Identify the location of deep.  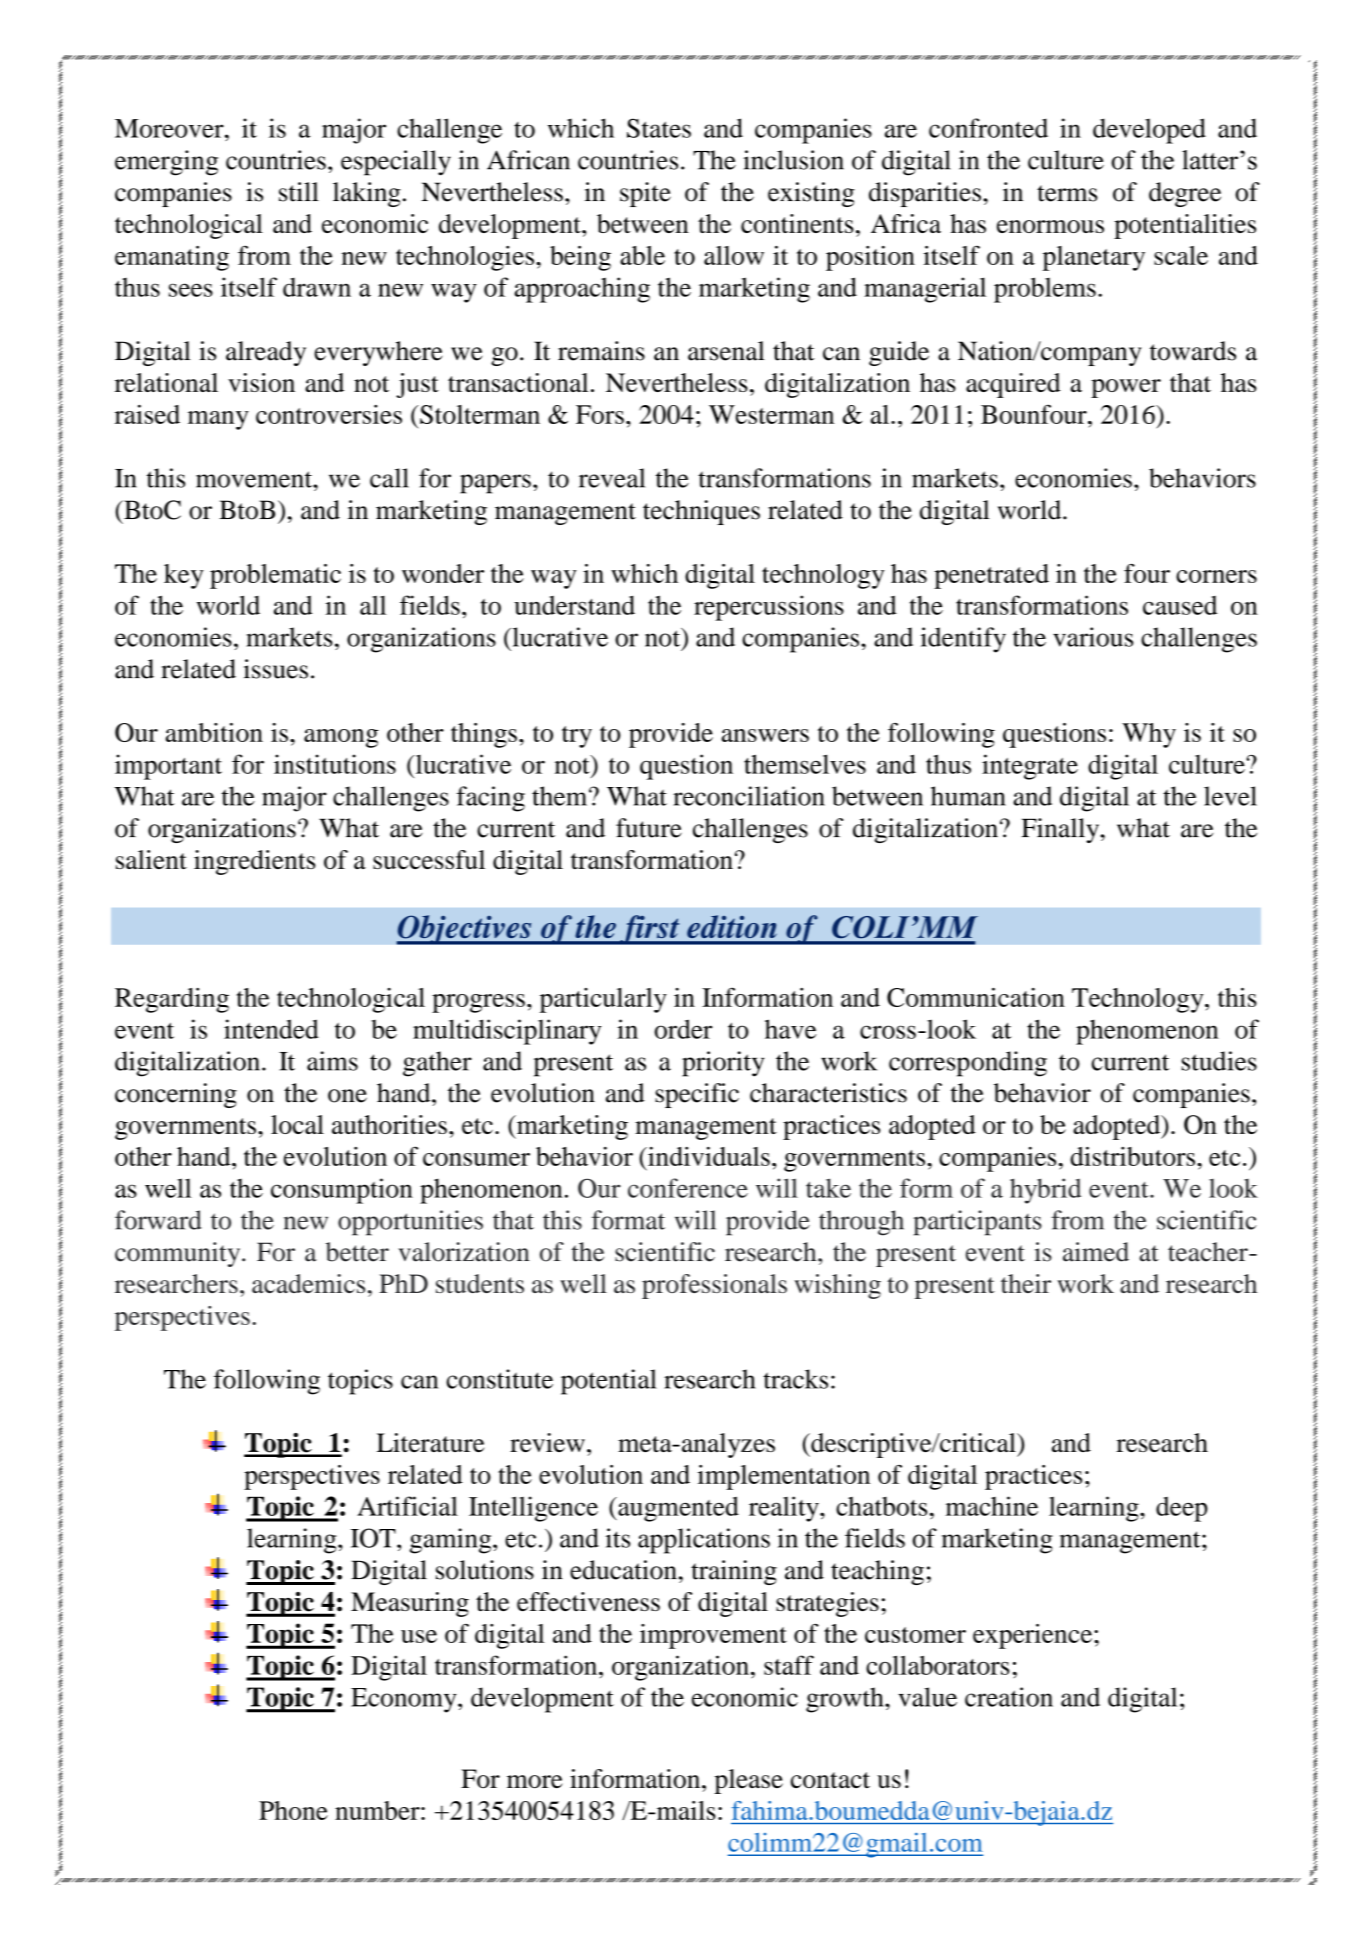
(1182, 1509).
